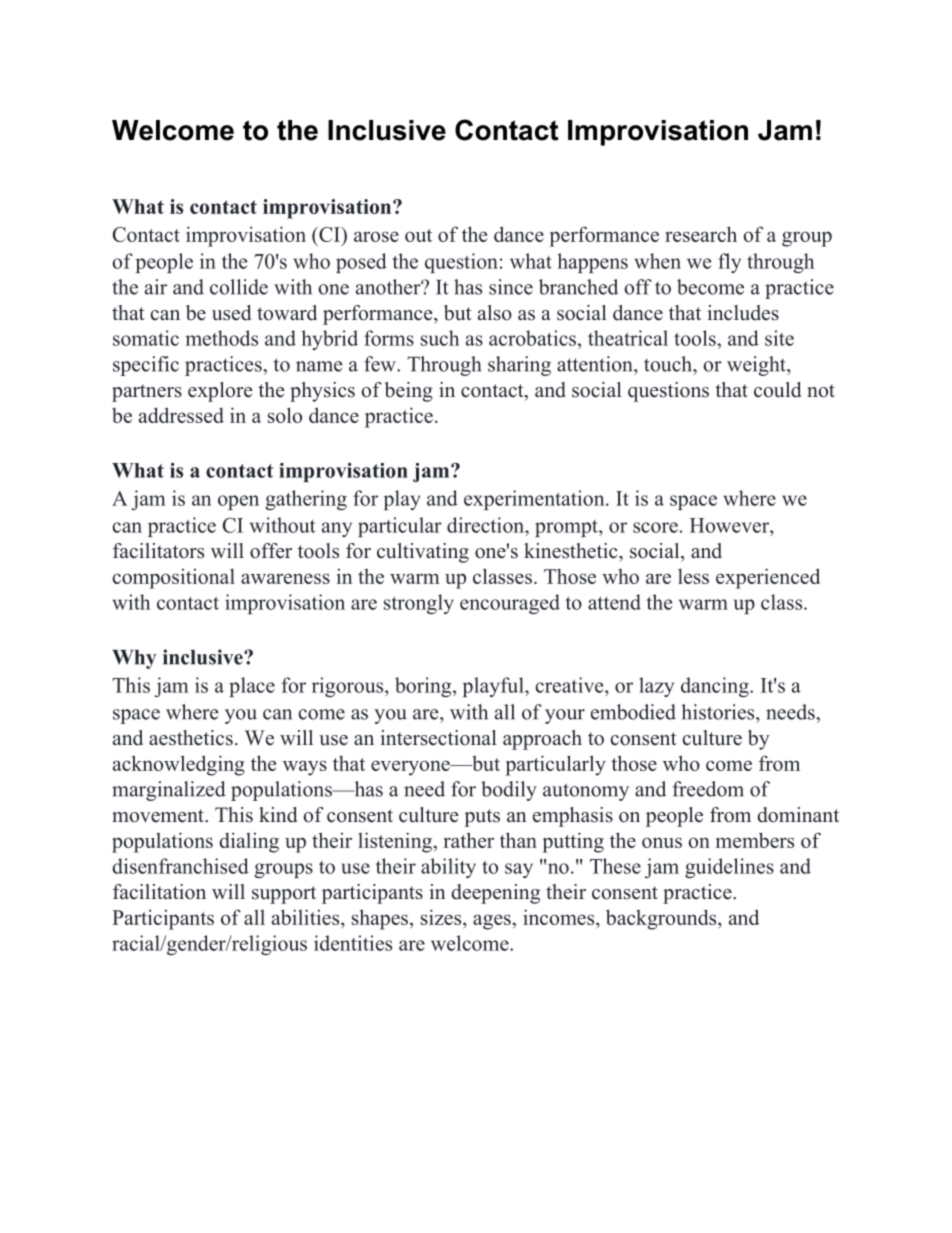  What do you see at coordinates (729, 263) in the image?
I see `fly` at bounding box center [729, 263].
